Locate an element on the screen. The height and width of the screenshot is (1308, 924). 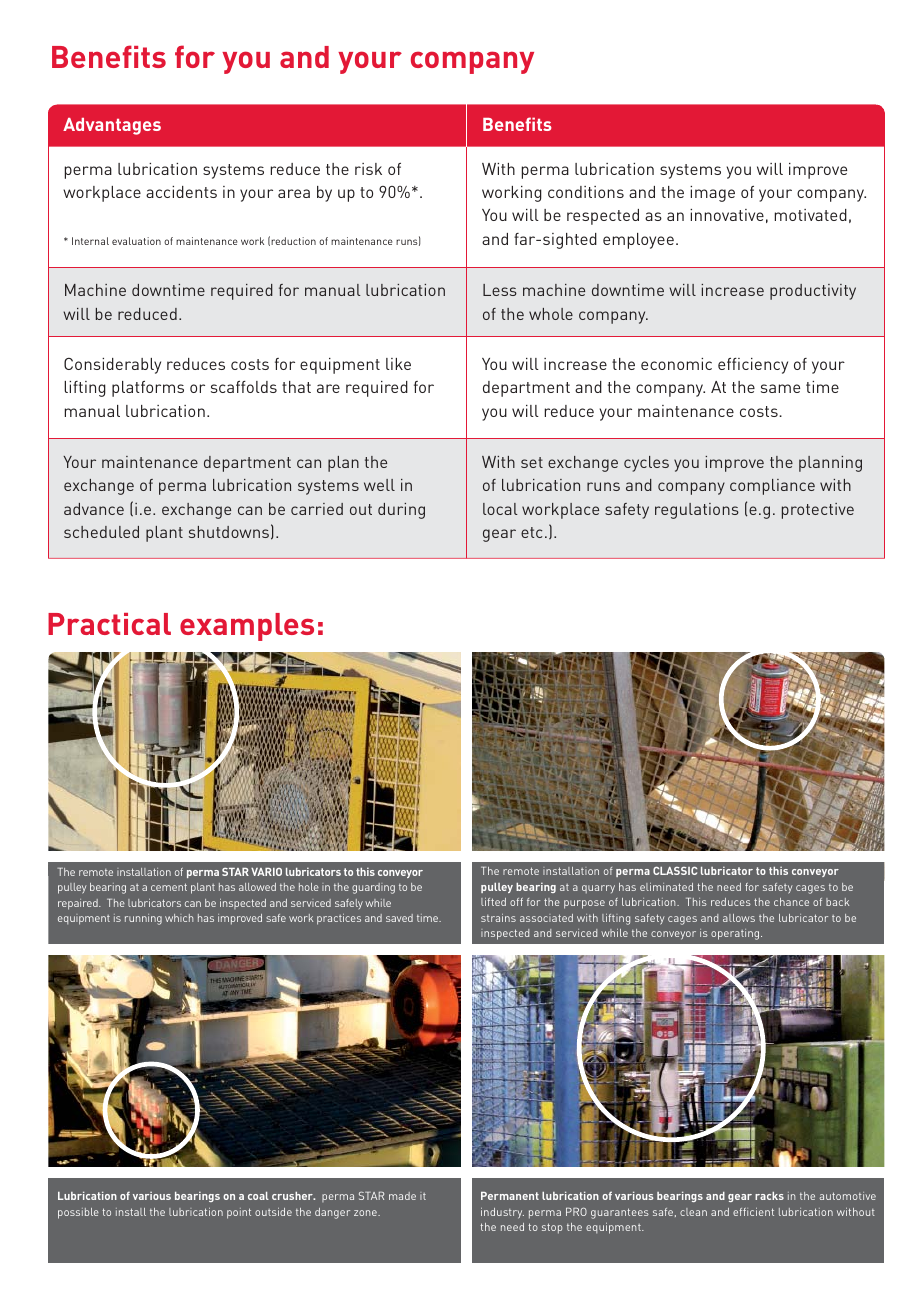
risk is located at coordinates (368, 169).
